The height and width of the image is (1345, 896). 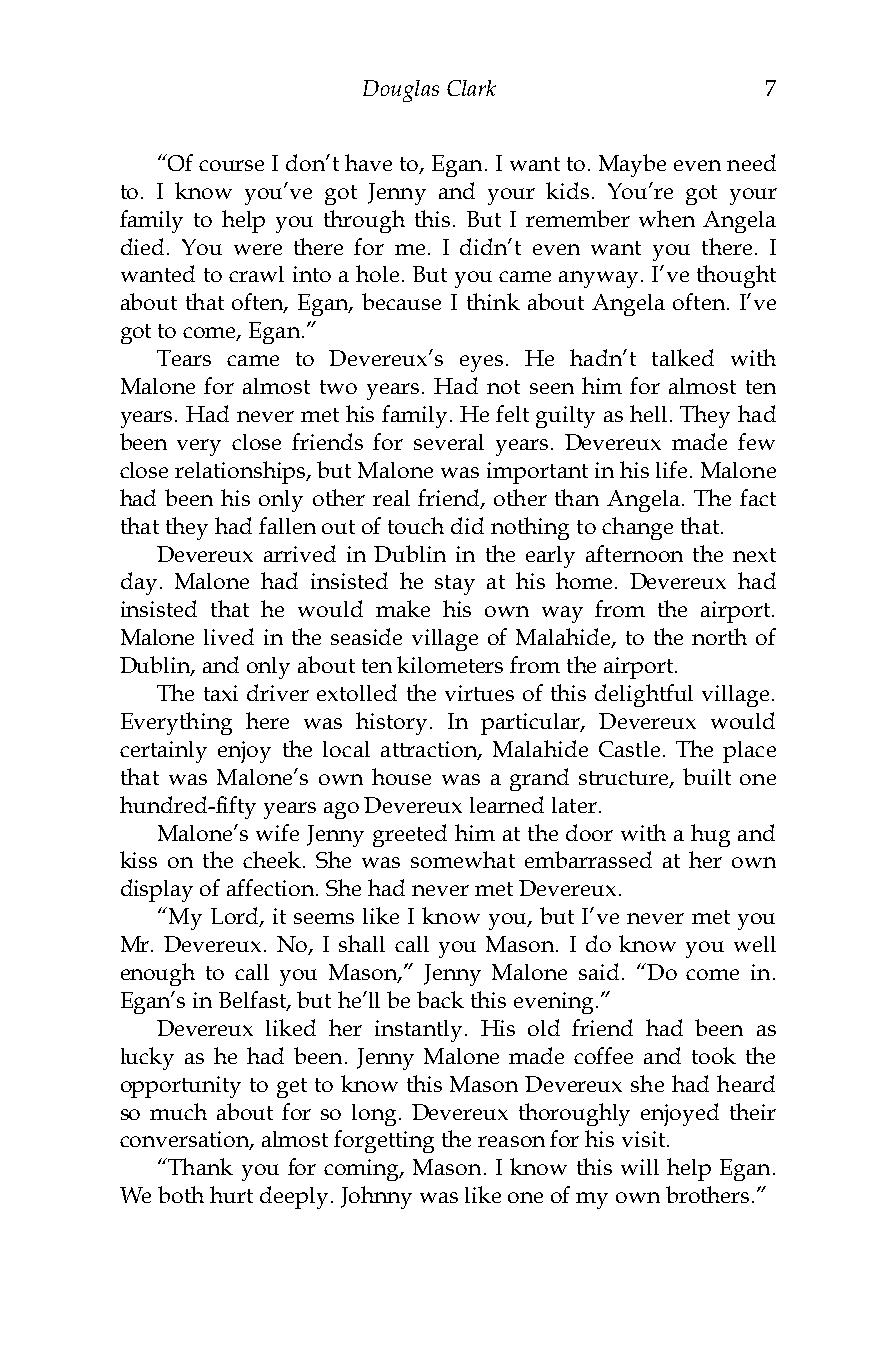 What do you see at coordinates (471, 88) in the image?
I see `Clark` at bounding box center [471, 88].
